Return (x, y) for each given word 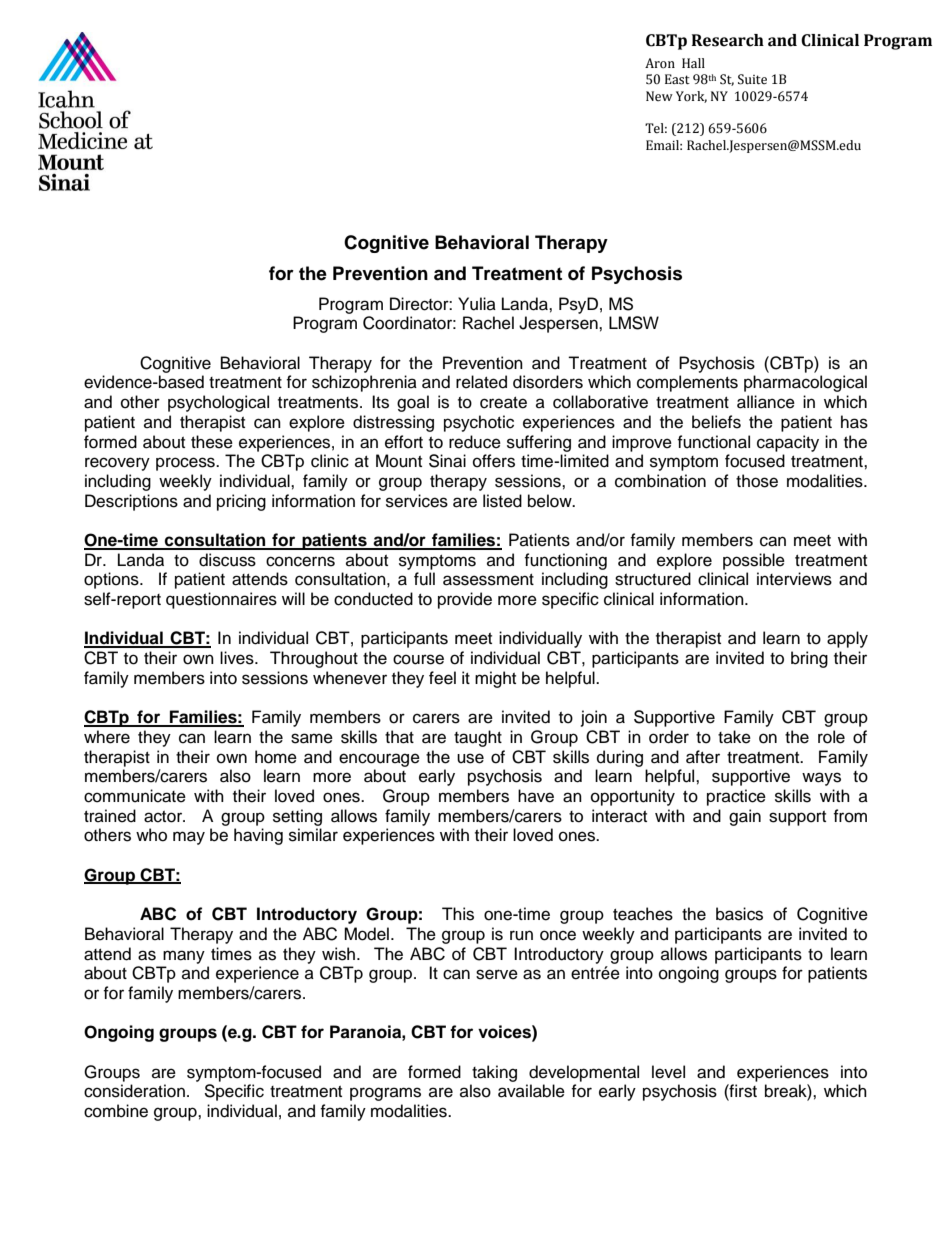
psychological (218, 403)
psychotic (479, 423)
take (734, 737)
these (212, 442)
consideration (134, 1091)
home (276, 757)
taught (478, 738)
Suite (752, 79)
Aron (660, 63)
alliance (766, 402)
